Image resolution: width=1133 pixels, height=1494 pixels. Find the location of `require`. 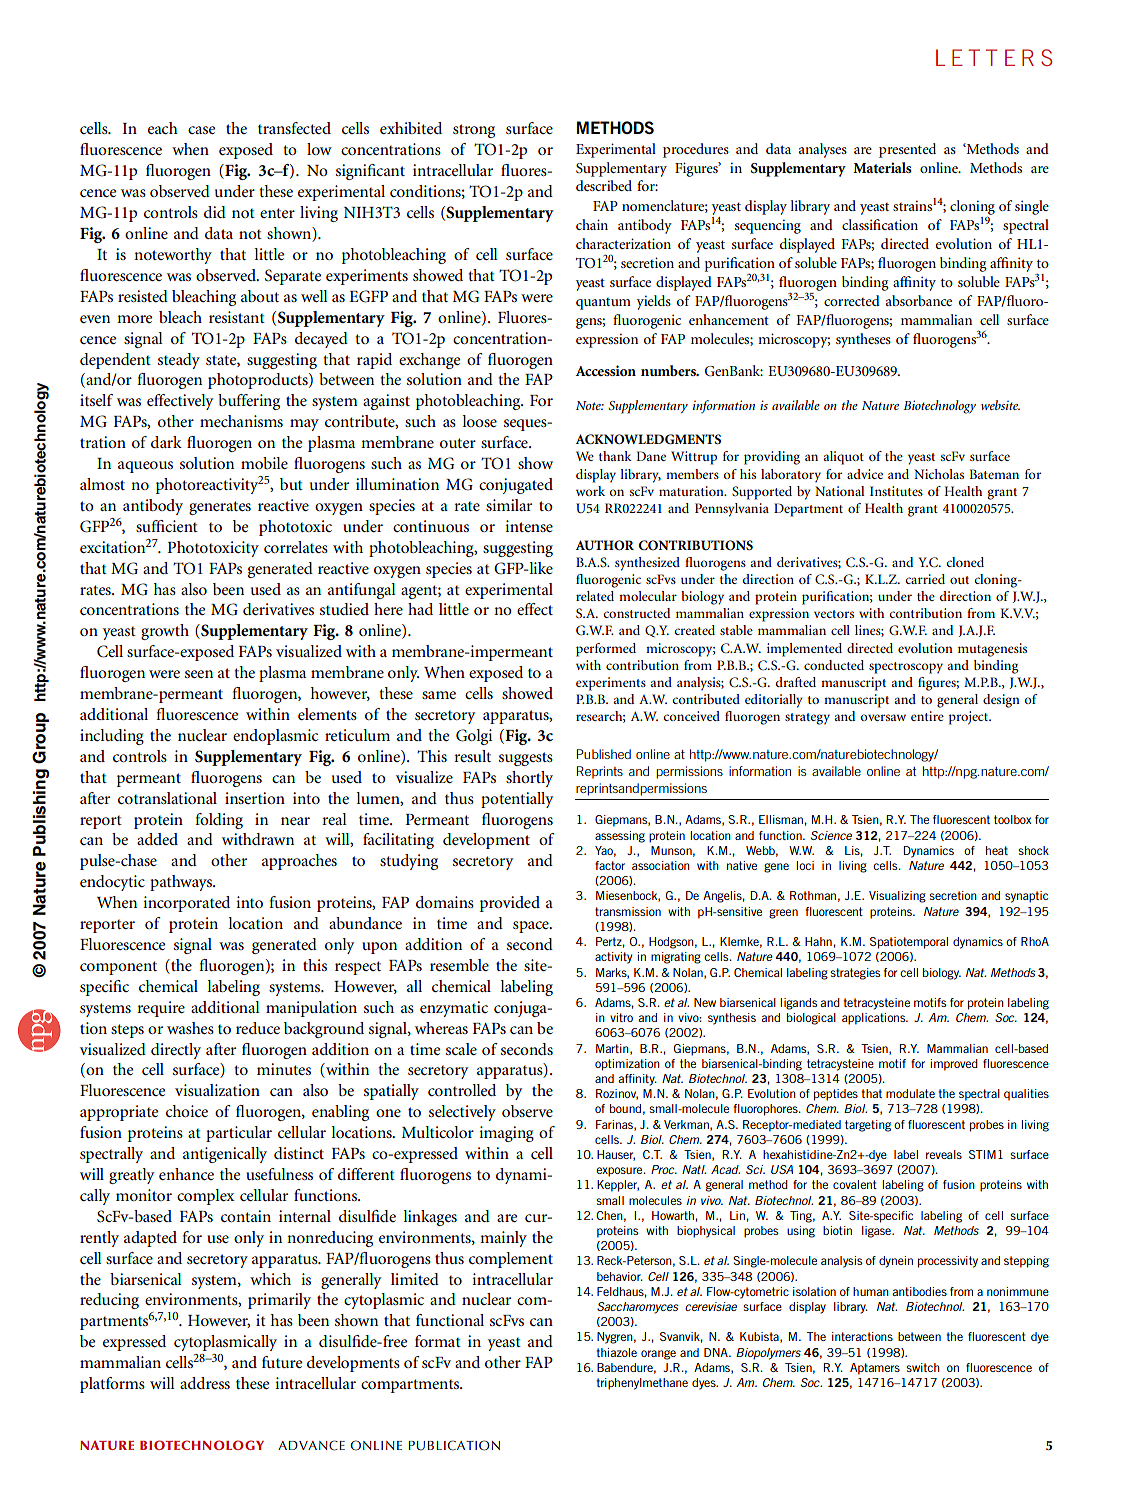

require is located at coordinates (161, 1009).
